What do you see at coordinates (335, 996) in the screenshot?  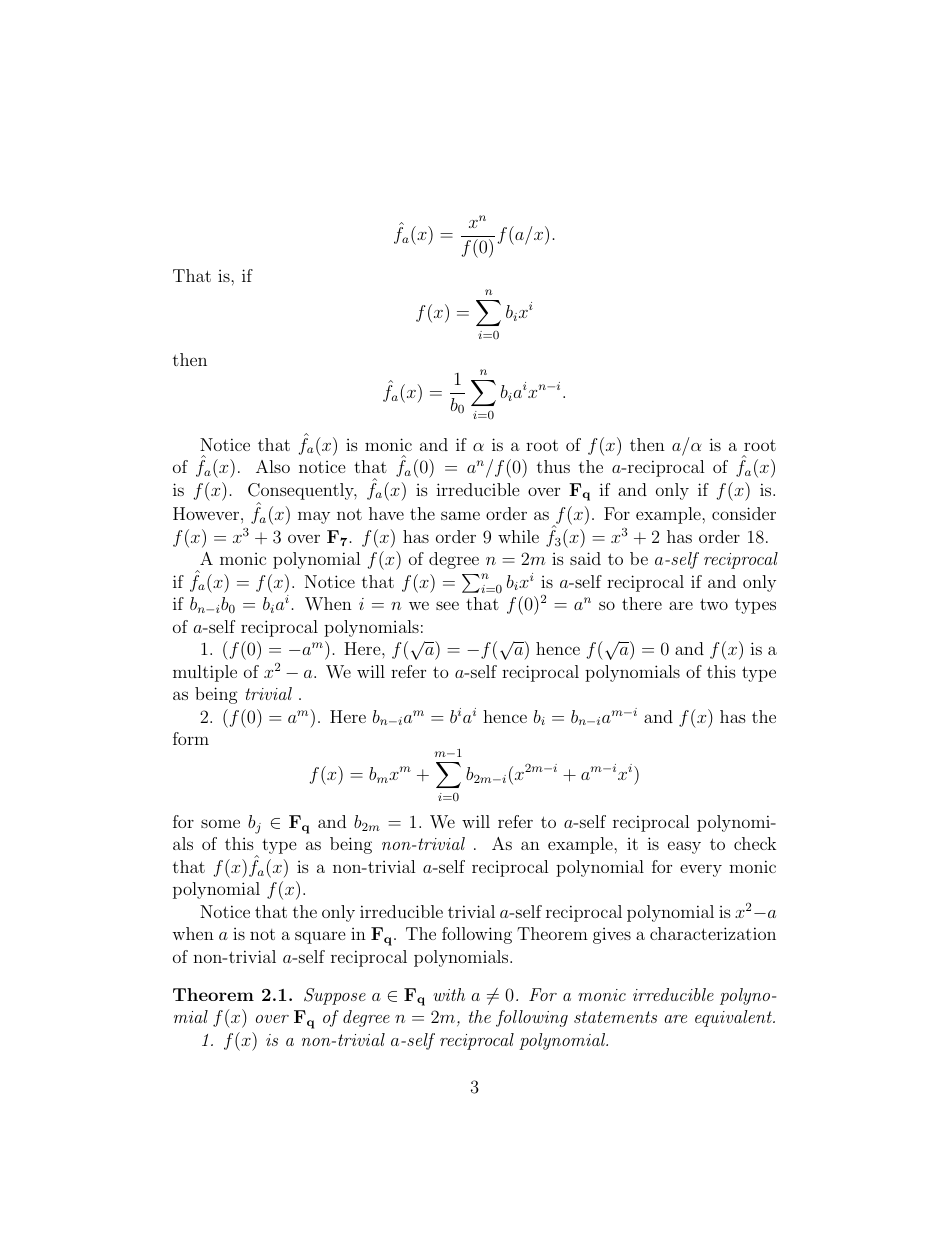 I see `Suppose` at bounding box center [335, 996].
